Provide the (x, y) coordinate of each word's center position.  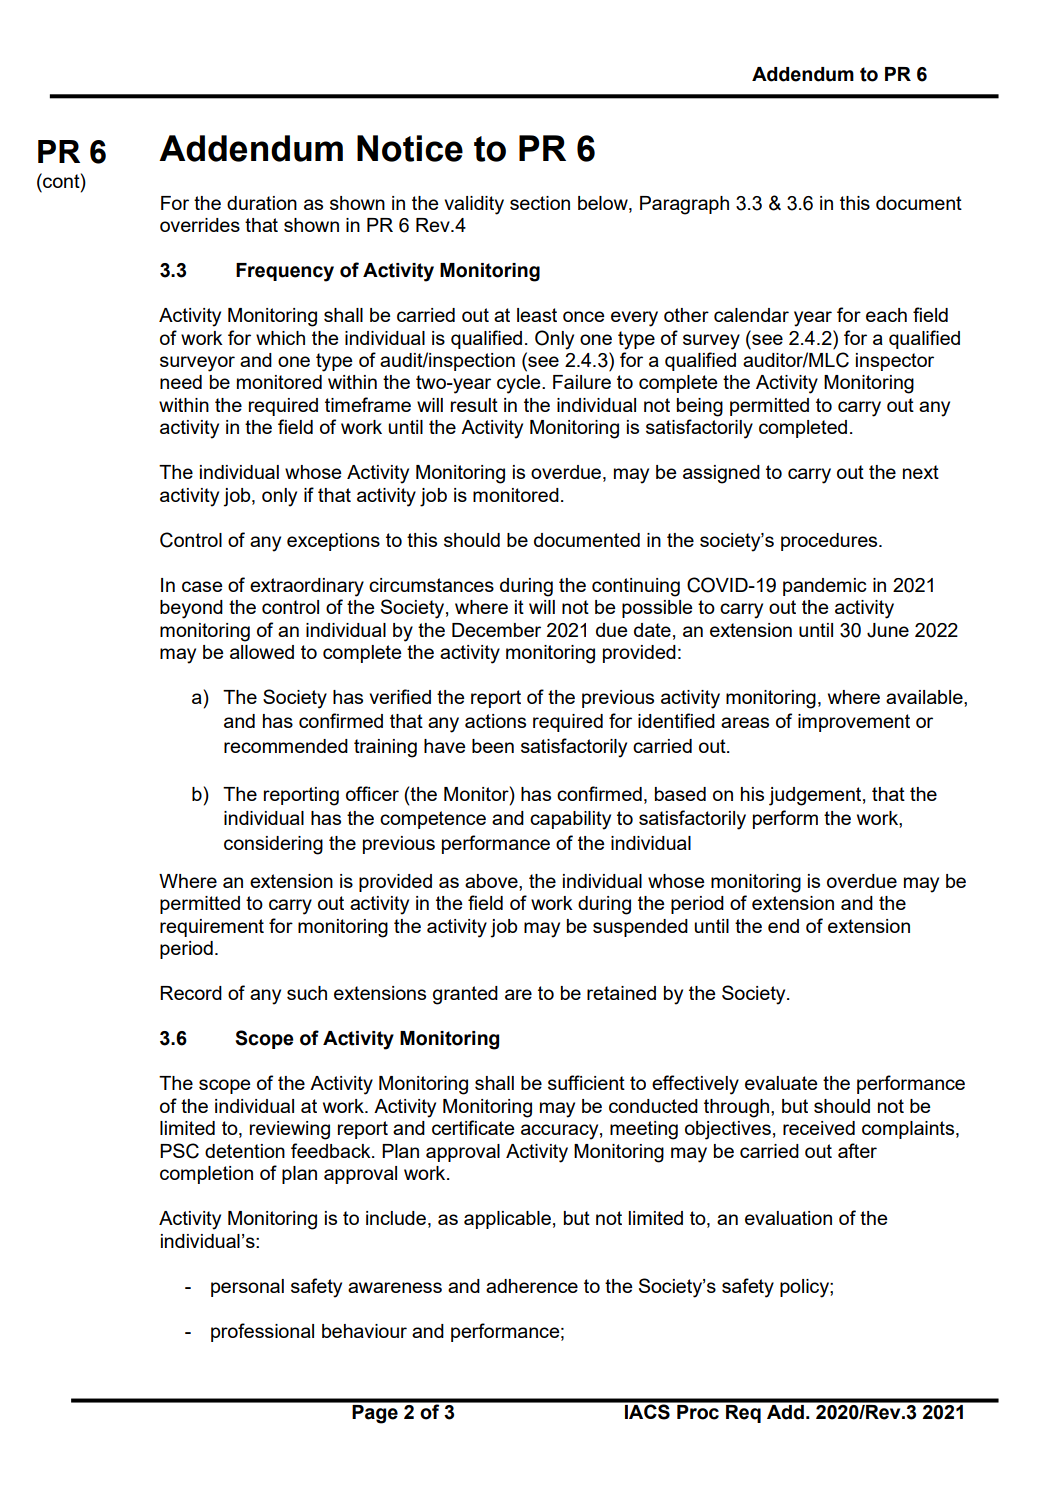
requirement (212, 928)
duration (262, 203)
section (540, 203)
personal (247, 1288)
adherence (532, 1286)
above (492, 882)
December (496, 630)
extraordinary (307, 587)
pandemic (825, 587)
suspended (640, 928)
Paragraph (684, 205)
